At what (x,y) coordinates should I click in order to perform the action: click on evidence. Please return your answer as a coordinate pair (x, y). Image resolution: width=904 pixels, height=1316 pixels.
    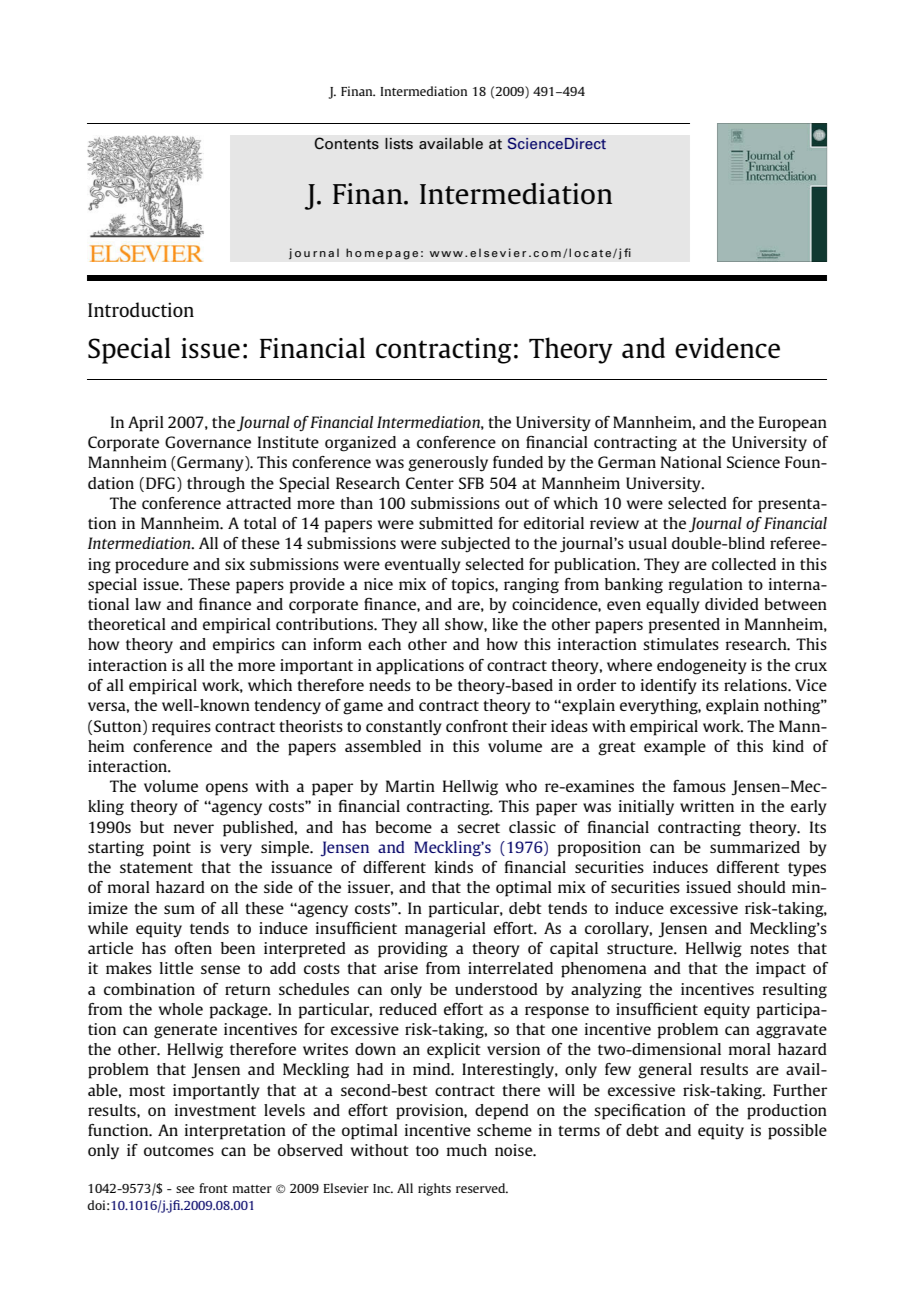
    Looking at the image, I should click on (727, 348).
